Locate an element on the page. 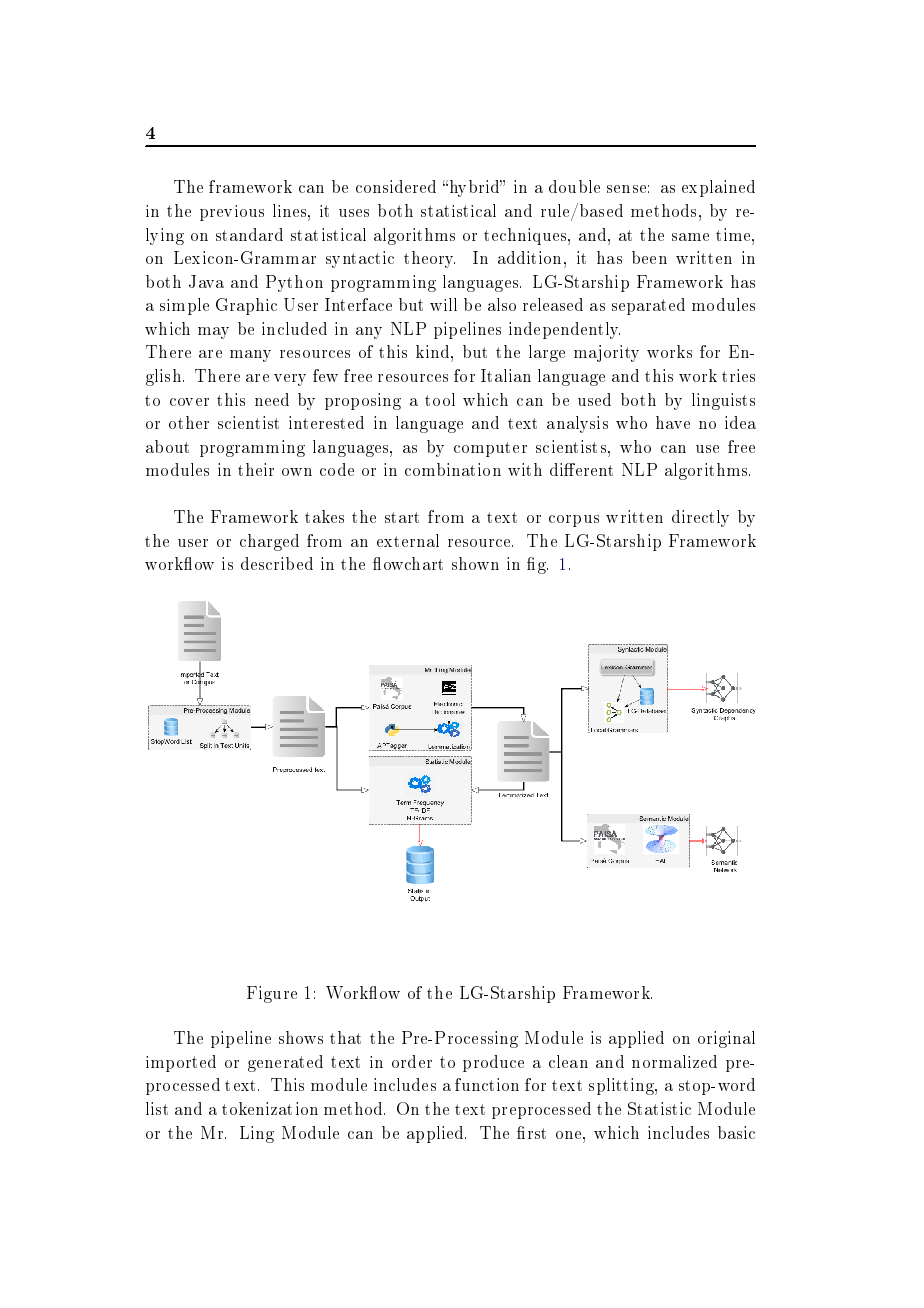 The width and height of the page is (924, 1308). splitting is located at coordinates (622, 1086).
